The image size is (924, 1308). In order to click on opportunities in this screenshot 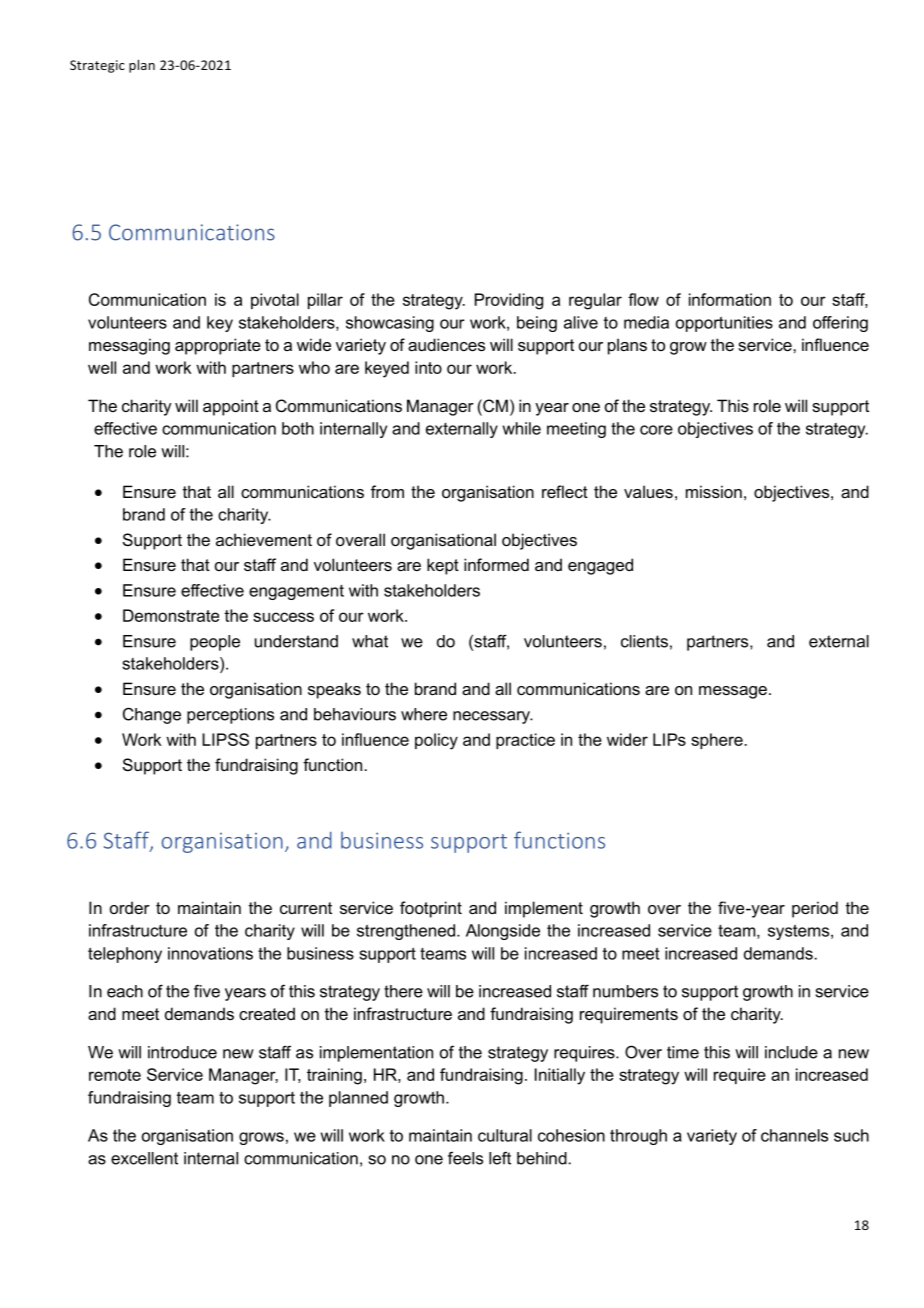, I will do `click(724, 324)`.
